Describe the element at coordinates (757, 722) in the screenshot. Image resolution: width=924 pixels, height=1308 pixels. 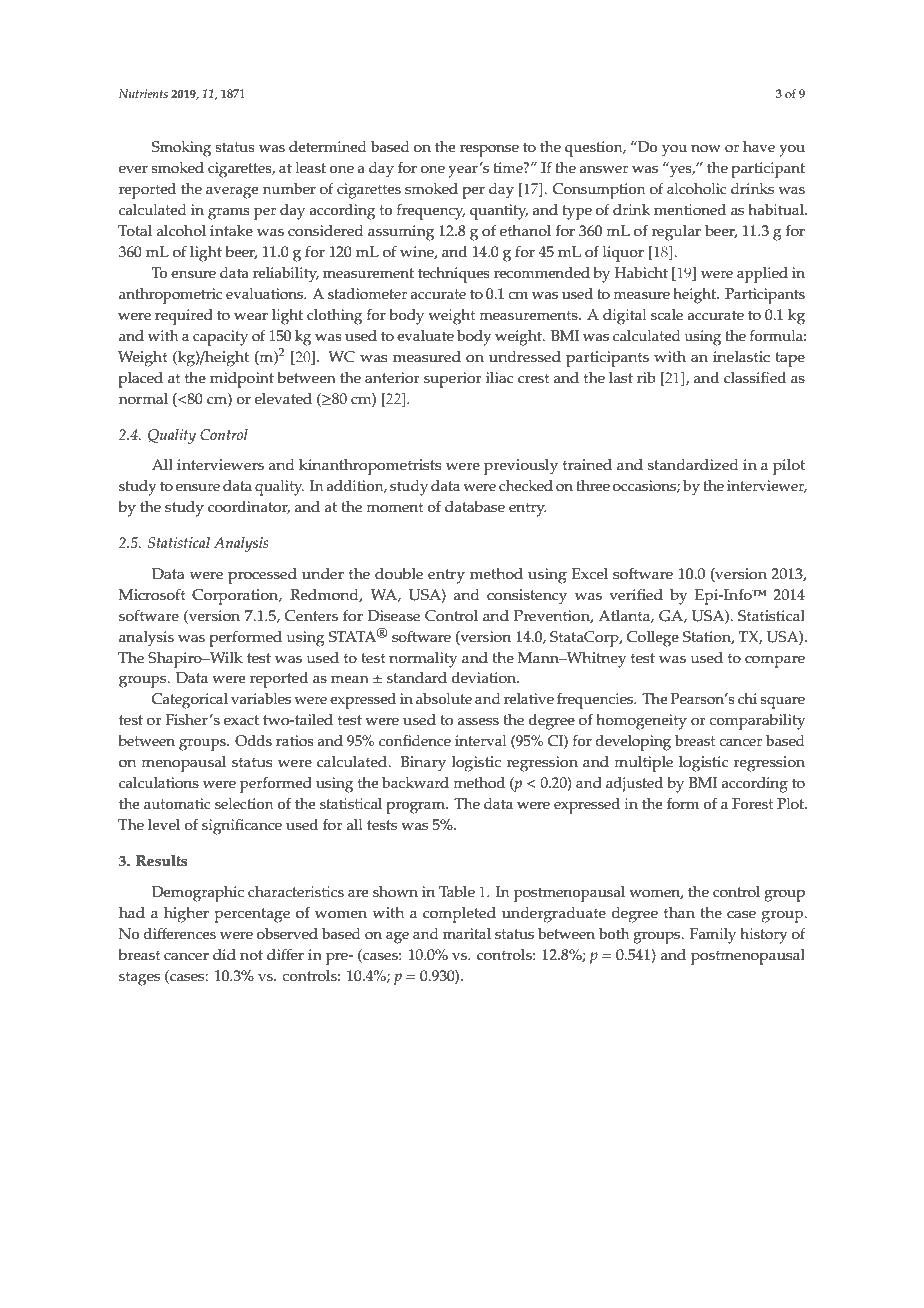
I see `comparability` at that location.
